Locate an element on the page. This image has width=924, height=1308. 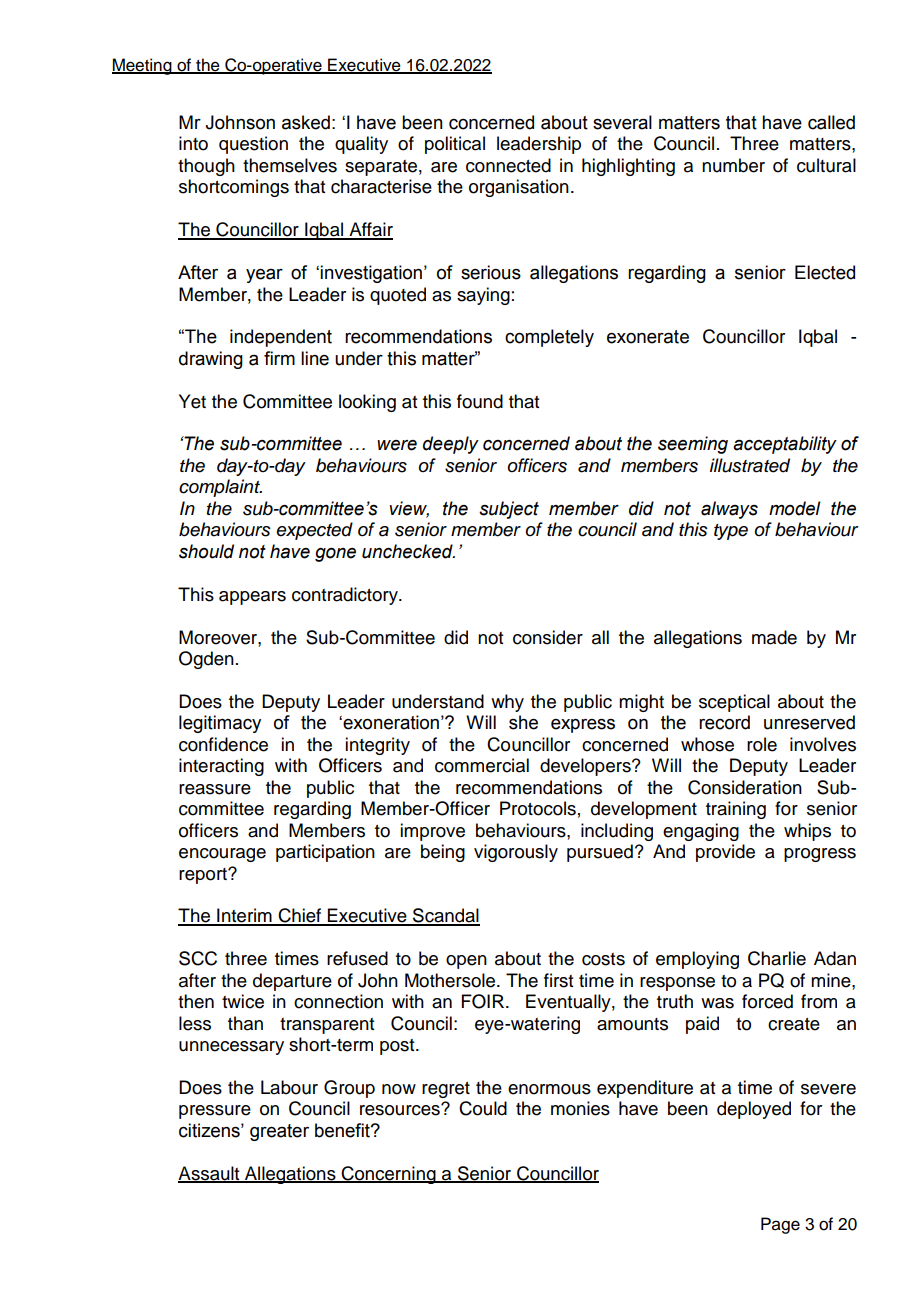
Ogden is located at coordinates (206, 660).
